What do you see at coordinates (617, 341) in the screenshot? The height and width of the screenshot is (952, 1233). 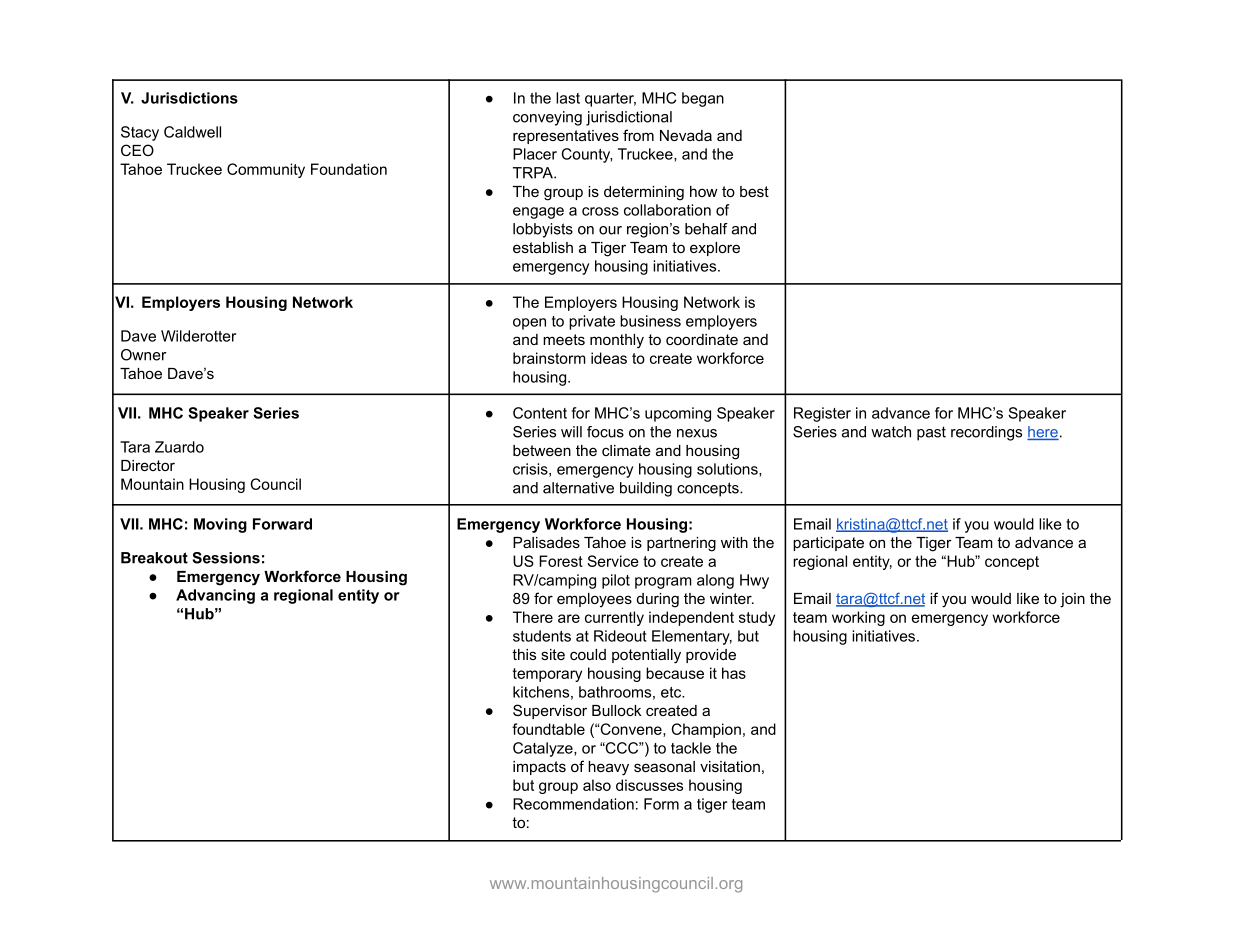 I see `monthly` at bounding box center [617, 341].
